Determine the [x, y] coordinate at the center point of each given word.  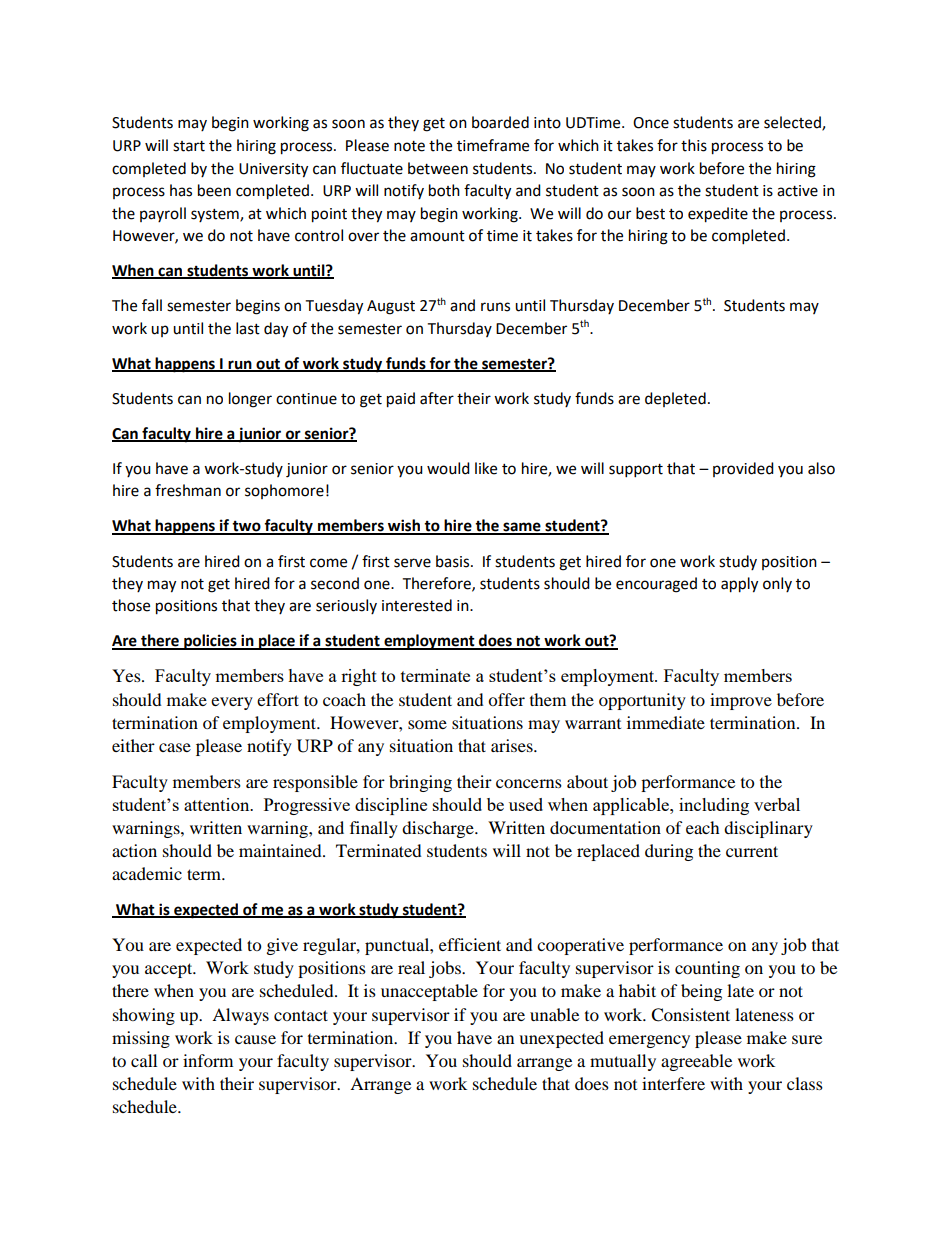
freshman [188, 490]
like [486, 468]
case [175, 747]
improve [741, 701]
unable [554, 1014]
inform [208, 1060]
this [694, 145]
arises [513, 745]
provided [743, 469]
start [189, 146]
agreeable [696, 1062]
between [438, 168]
